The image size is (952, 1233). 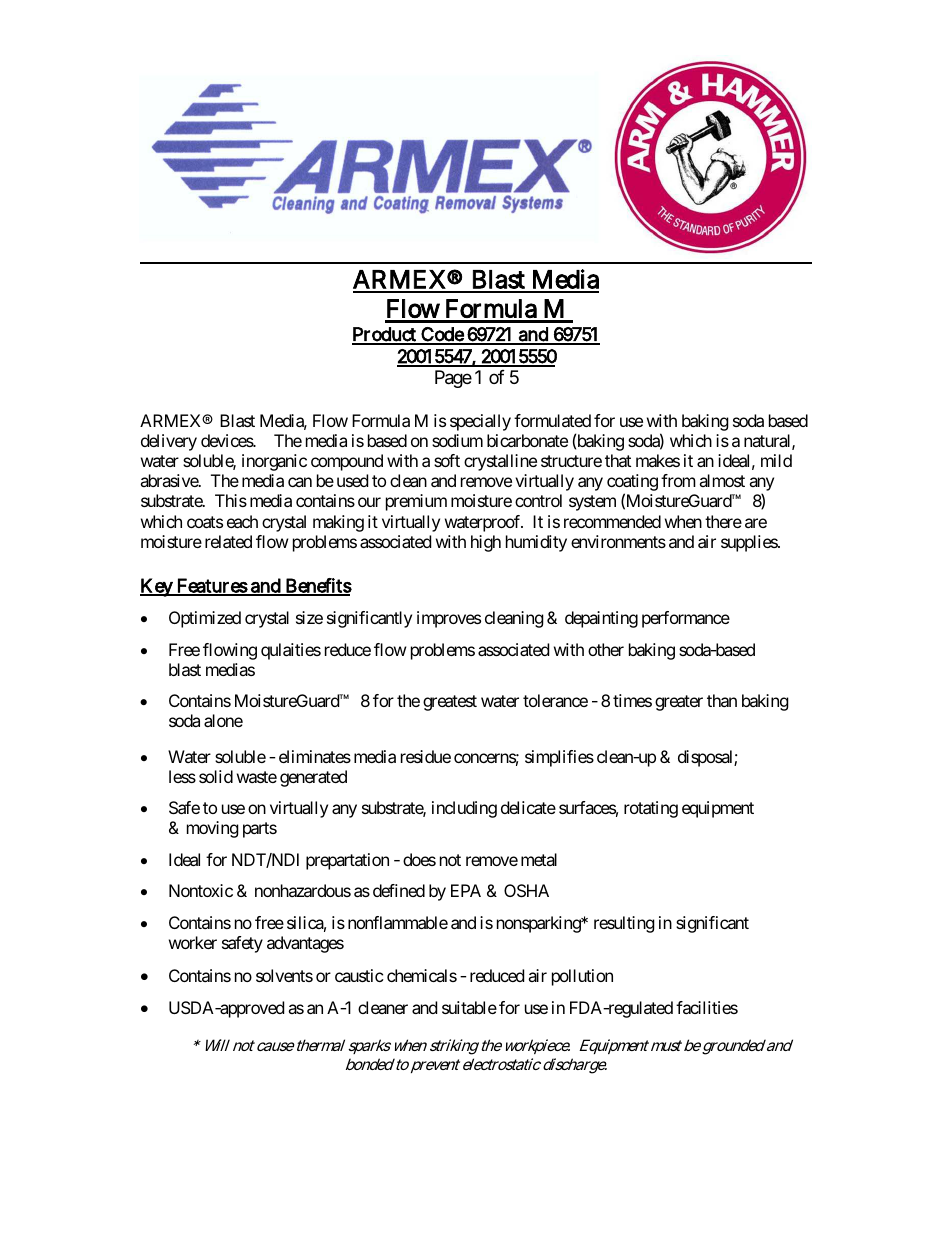 What do you see at coordinates (228, 541) in the image?
I see `related` at bounding box center [228, 541].
